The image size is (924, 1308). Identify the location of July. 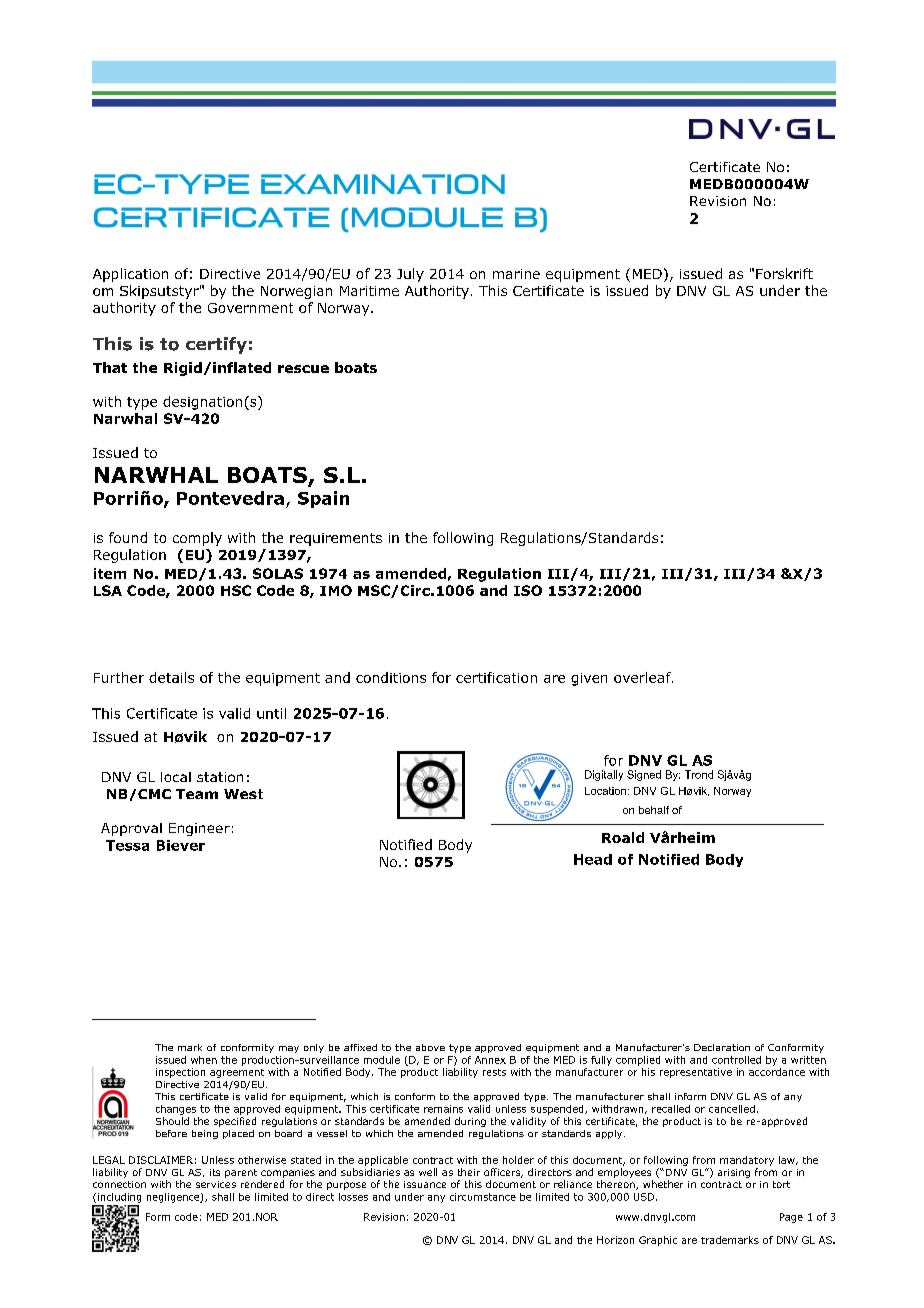
(410, 275).
